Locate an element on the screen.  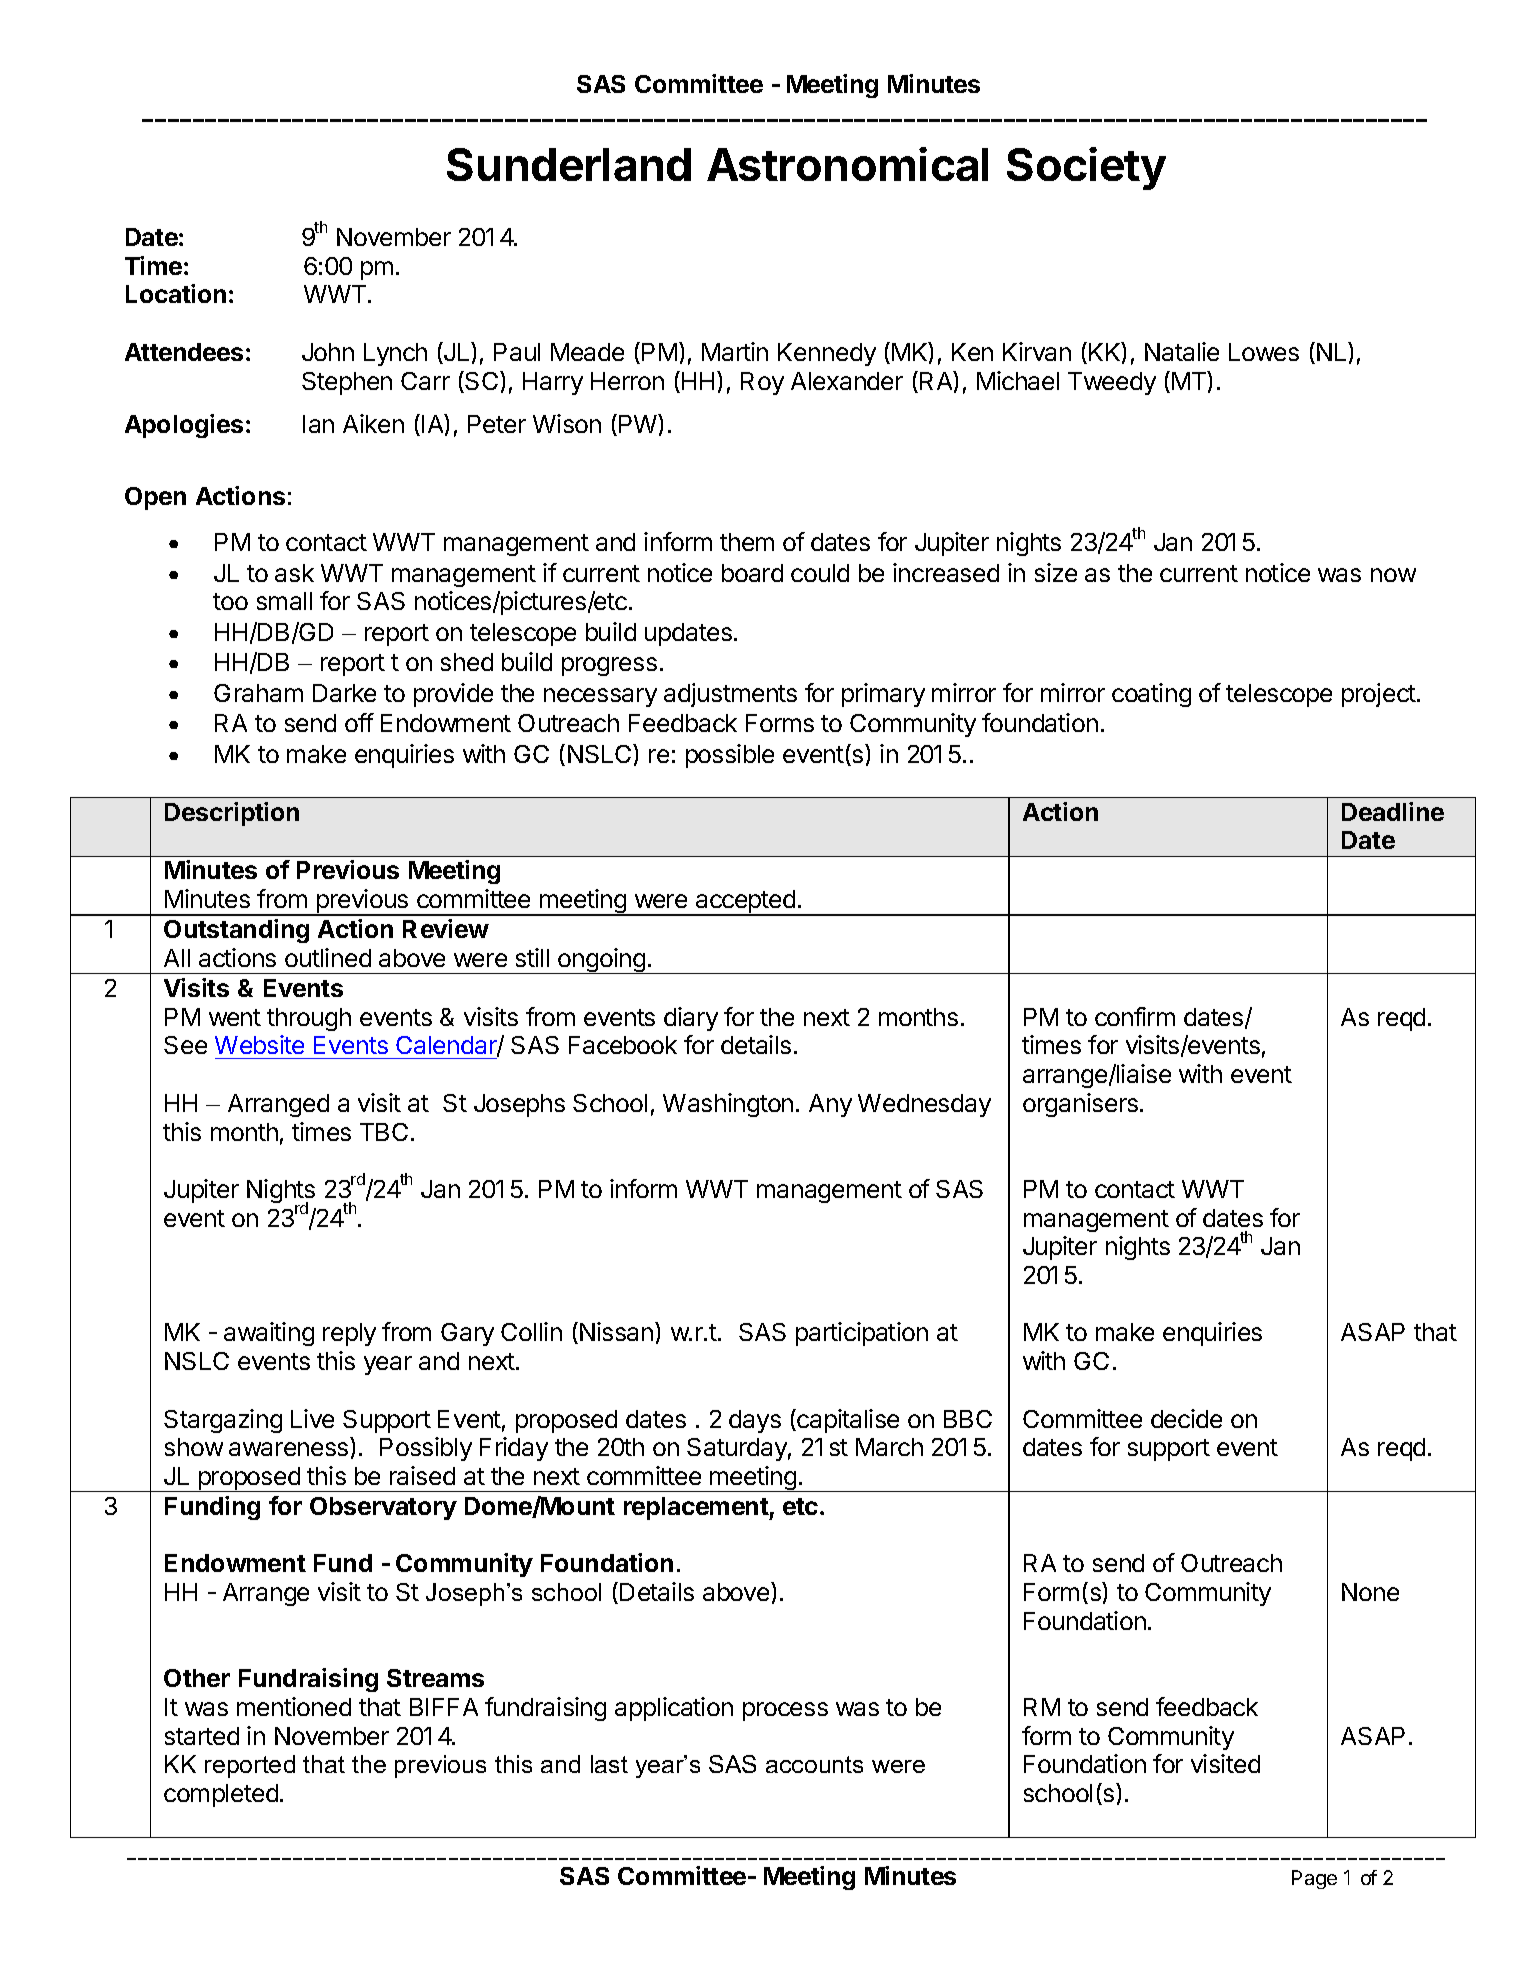
accounts is located at coordinates (814, 1764).
